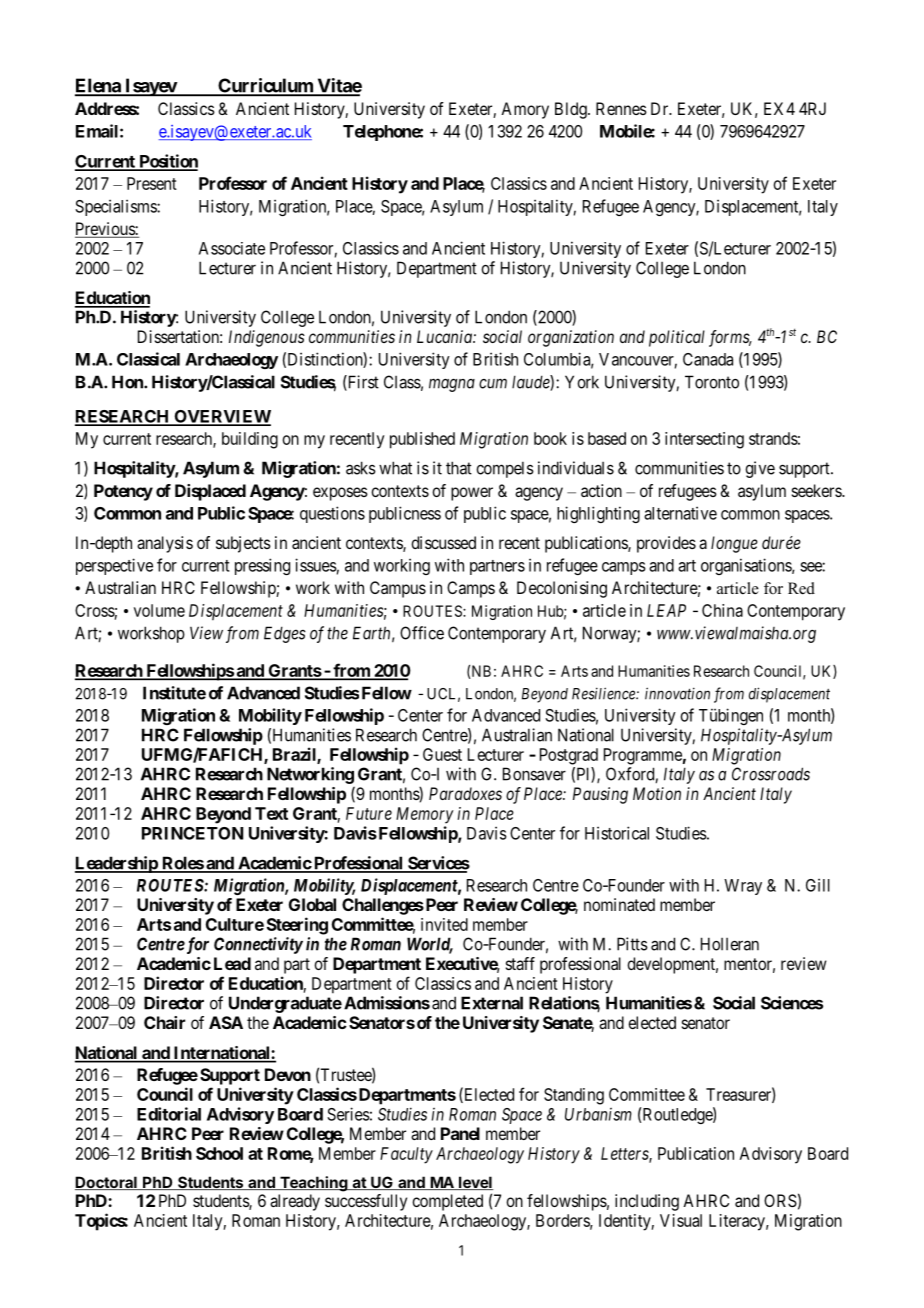 This page has height=1308, width=924. What do you see at coordinates (167, 162) in the page?
I see `Position` at bounding box center [167, 162].
